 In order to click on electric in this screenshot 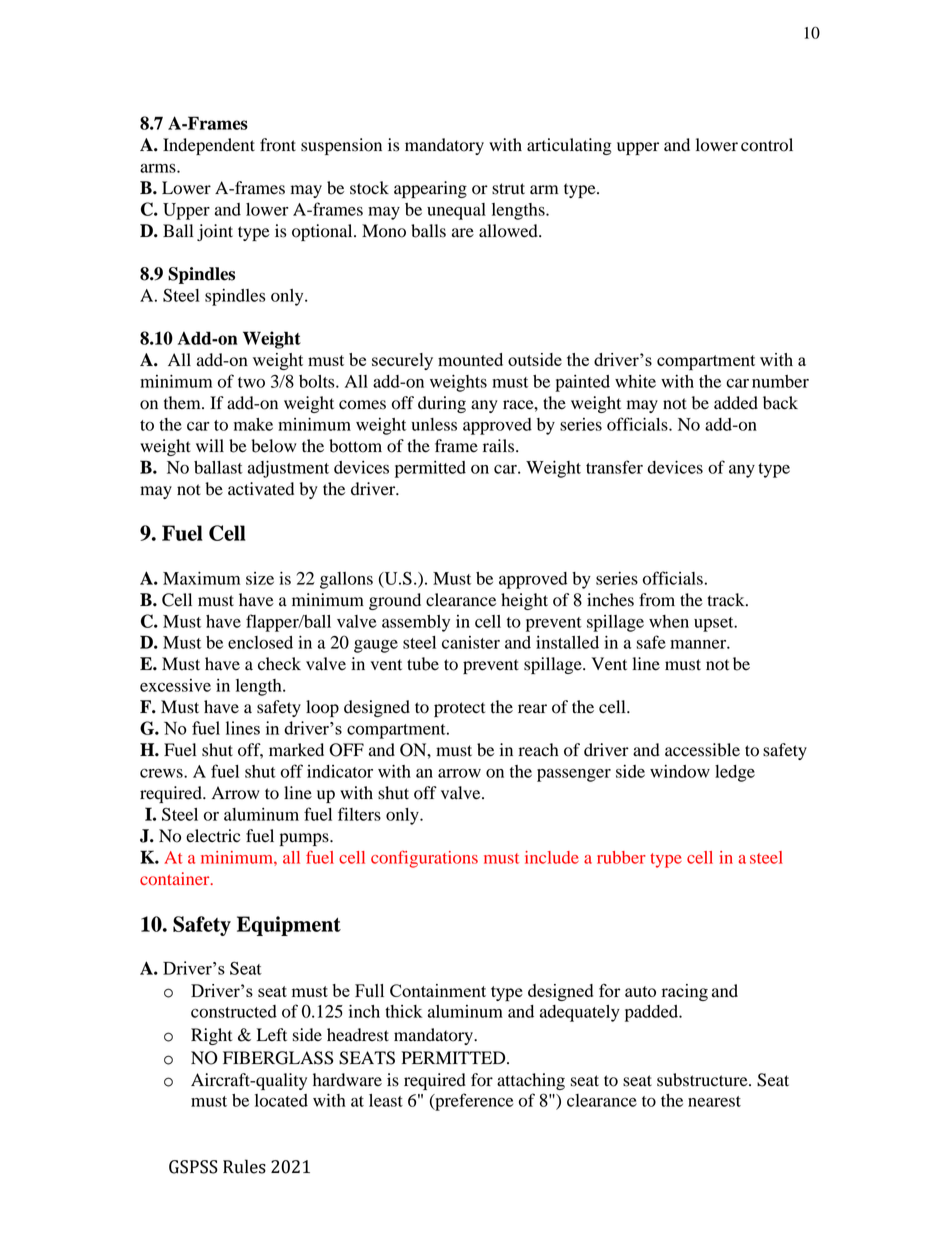, I will do `click(213, 836)`.
